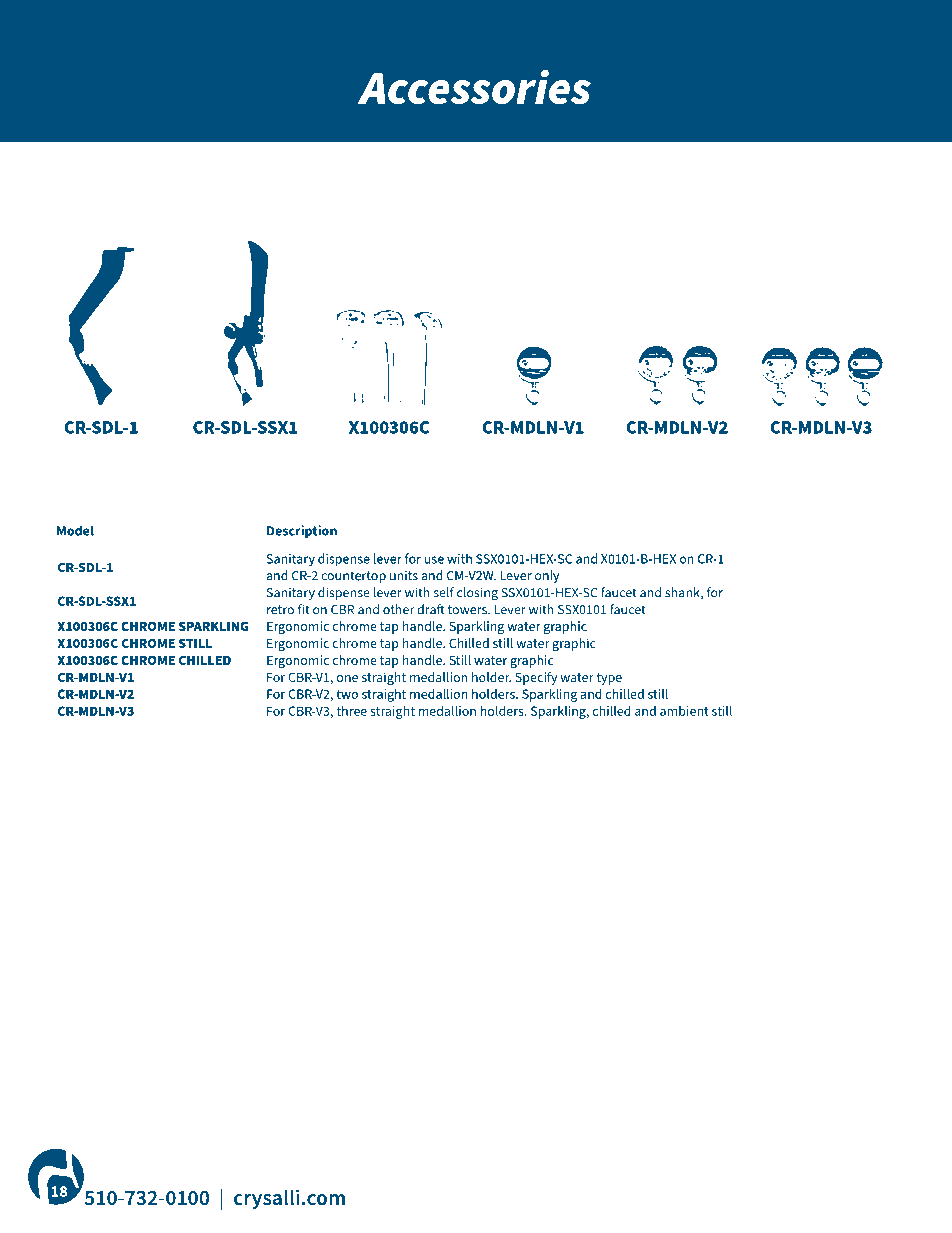 This document has height=1233, width=952. Describe the element at coordinates (75, 530) in the document. I see `Model` at that location.
